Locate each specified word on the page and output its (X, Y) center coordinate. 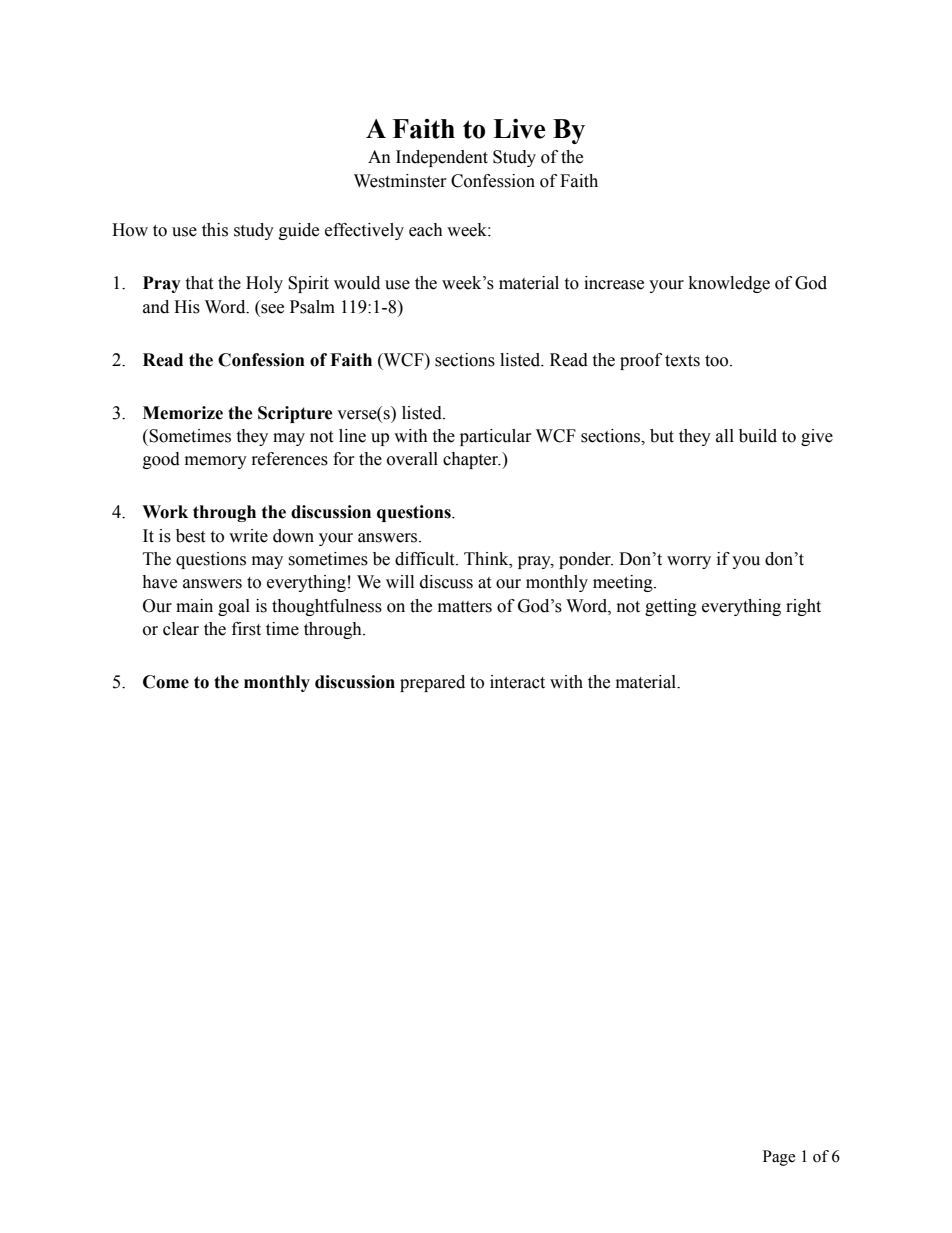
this (215, 230)
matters (465, 607)
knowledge (729, 284)
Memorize (183, 413)
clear (181, 629)
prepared (432, 683)
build (758, 436)
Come (166, 682)
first (246, 629)
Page (779, 1158)
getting (671, 607)
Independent (442, 158)
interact (517, 682)
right (803, 607)
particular (496, 437)
